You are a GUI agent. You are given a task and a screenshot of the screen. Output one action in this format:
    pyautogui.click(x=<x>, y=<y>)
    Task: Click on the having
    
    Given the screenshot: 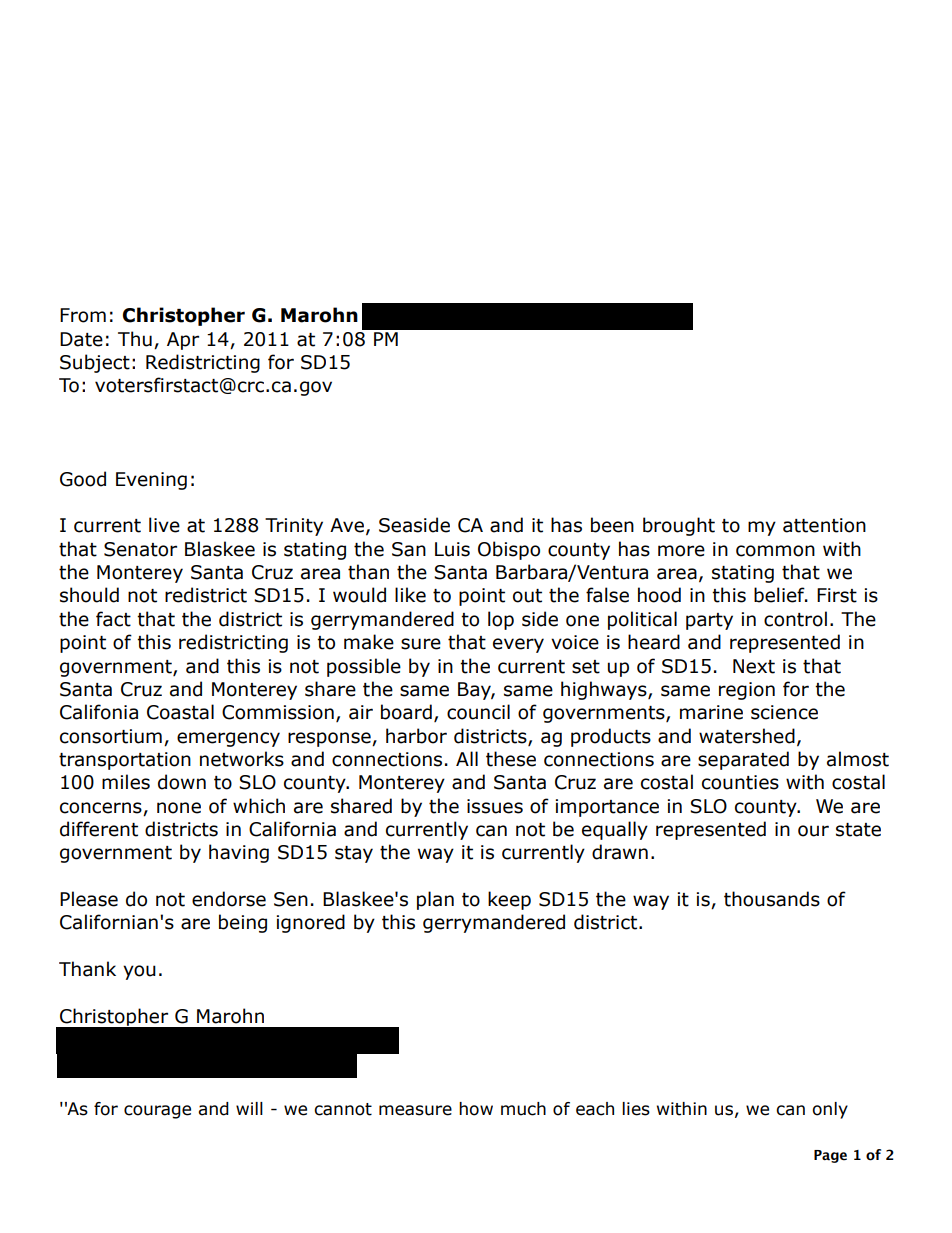 What is the action you would take?
    pyautogui.click(x=239, y=853)
